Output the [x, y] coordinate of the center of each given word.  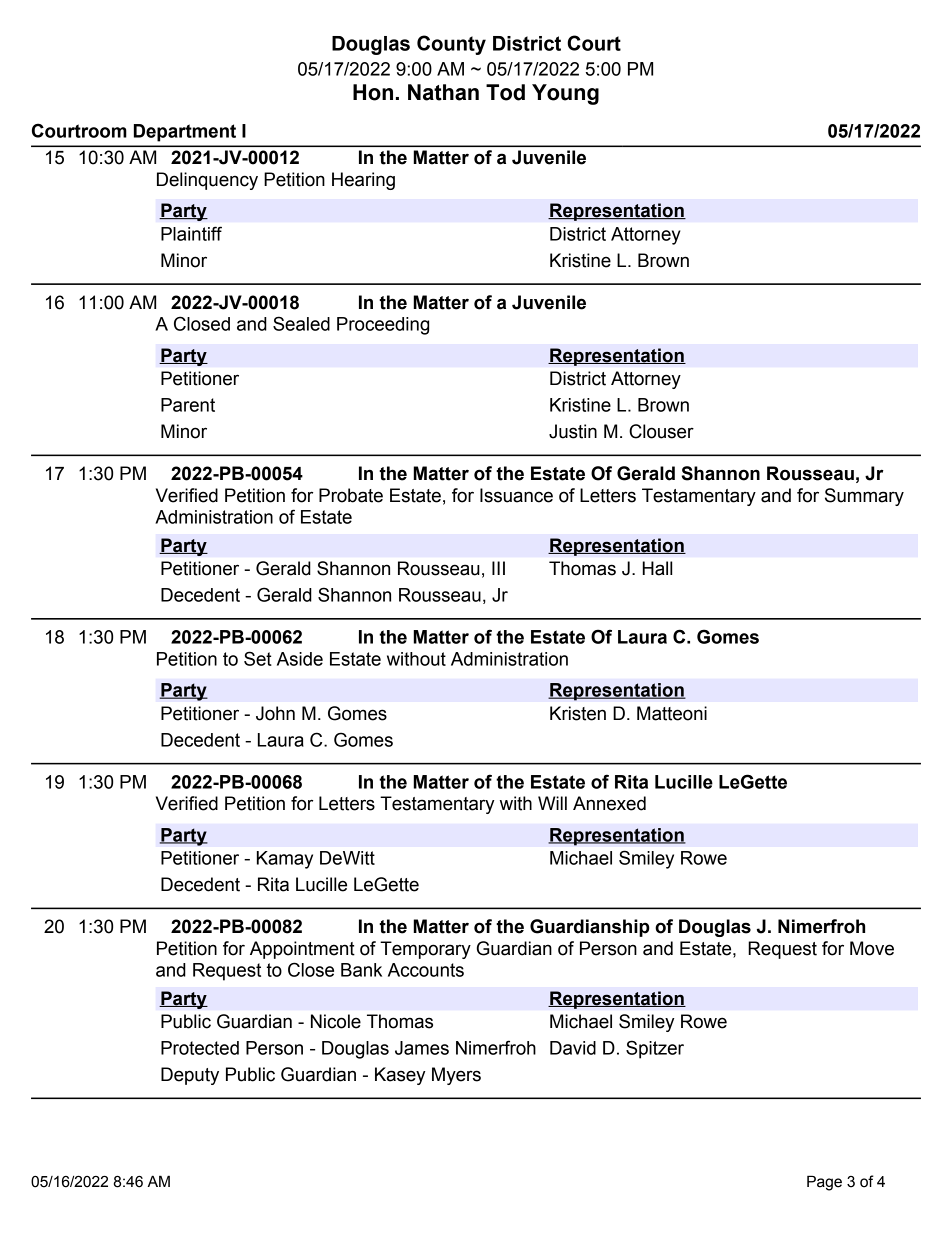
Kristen [578, 713]
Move [872, 948]
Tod [505, 92]
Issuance [516, 495]
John [275, 713]
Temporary [425, 950]
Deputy [190, 1076]
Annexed [609, 803]
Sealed [301, 323]
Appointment [302, 950]
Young [565, 94]
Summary [864, 497]
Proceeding [383, 326]
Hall [657, 568]
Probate [351, 495]
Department [185, 133]
